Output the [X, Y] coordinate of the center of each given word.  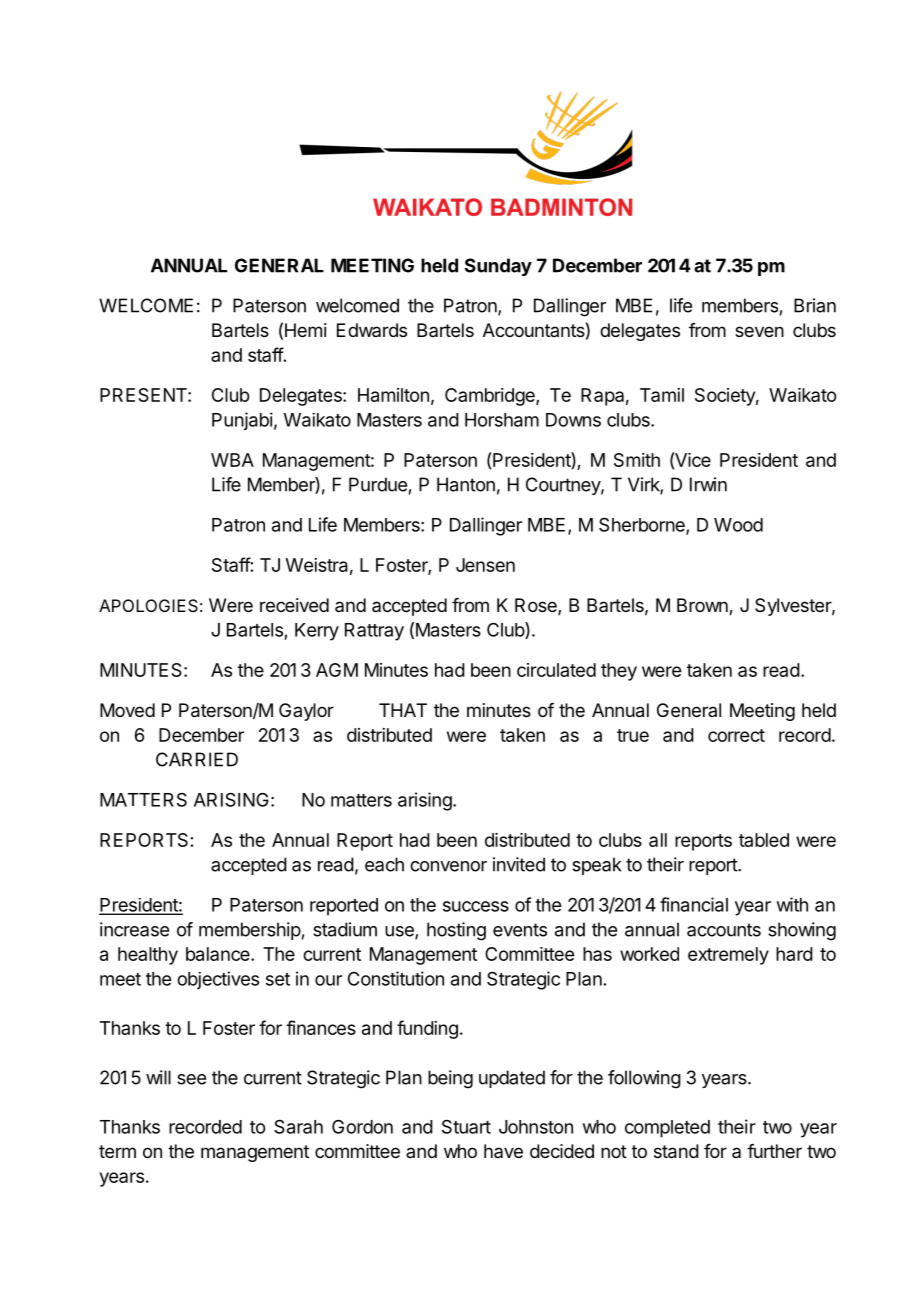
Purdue [378, 484]
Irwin [708, 484]
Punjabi [242, 421]
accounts [724, 930]
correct [736, 735]
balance [219, 954]
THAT [403, 710]
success [476, 906]
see [191, 1079]
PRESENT [144, 395]
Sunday [498, 267]
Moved [127, 710]
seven [759, 331]
